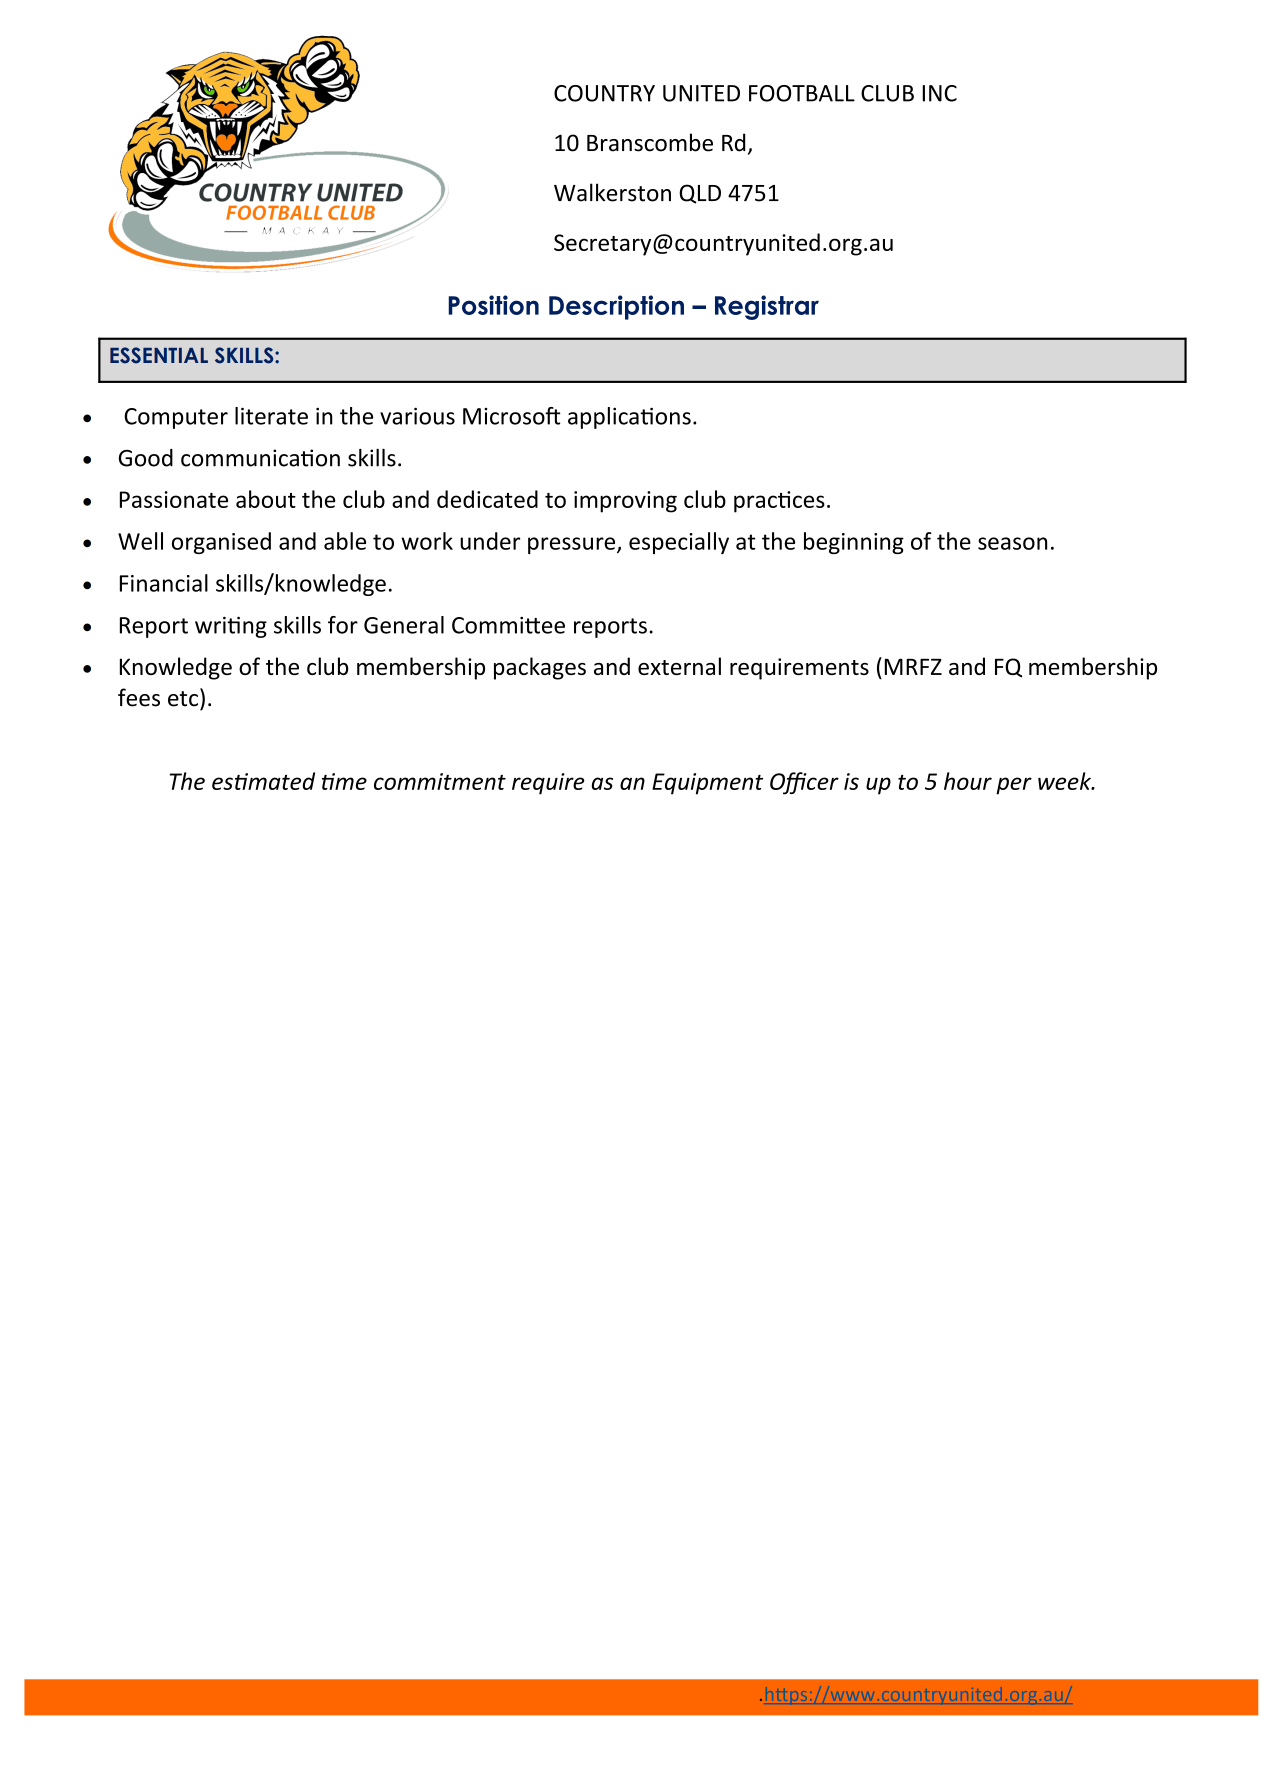 The image size is (1266, 1790). I want to click on estimated, so click(263, 781).
